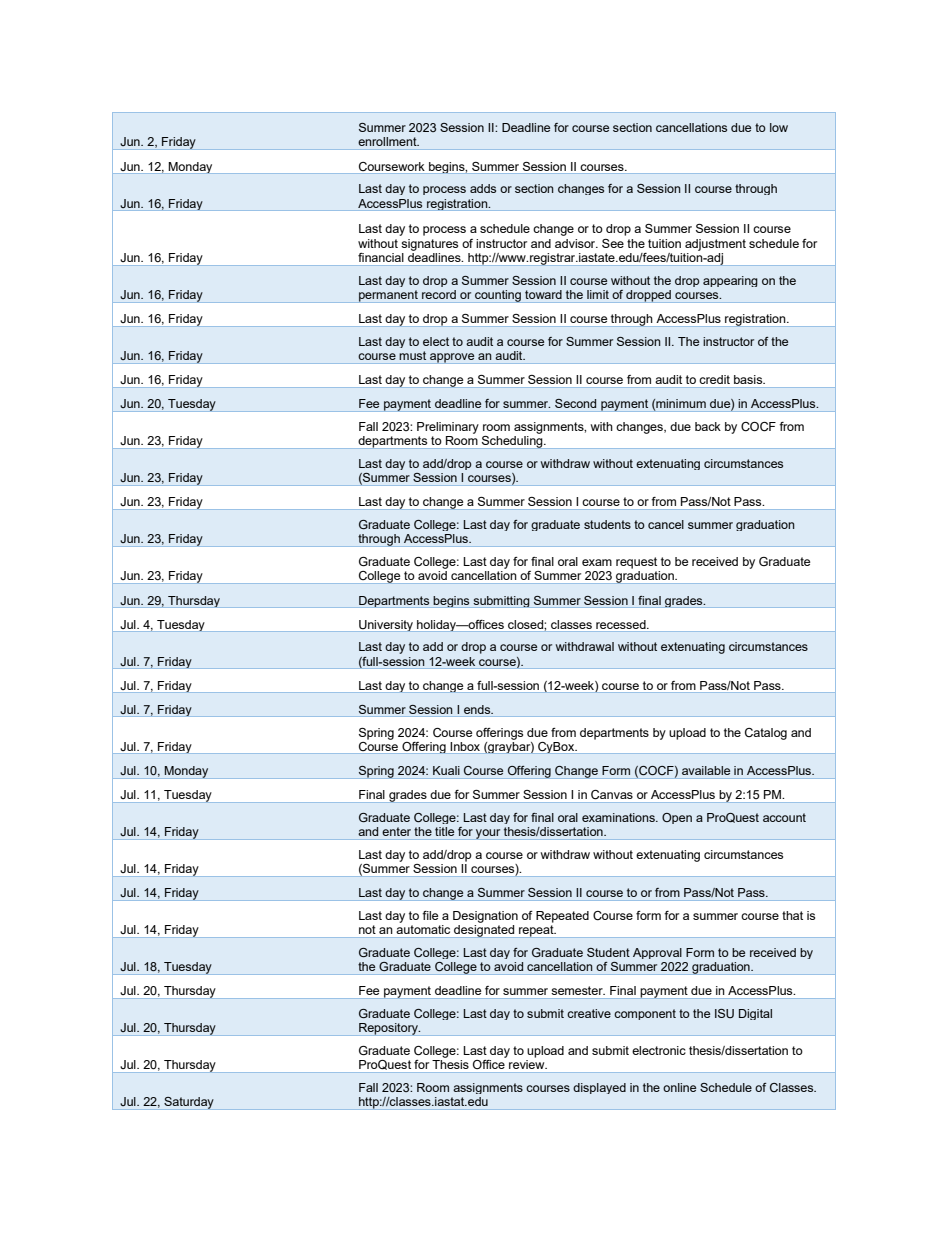 The width and height of the screenshot is (952, 1233). I want to click on review, so click(528, 1064).
